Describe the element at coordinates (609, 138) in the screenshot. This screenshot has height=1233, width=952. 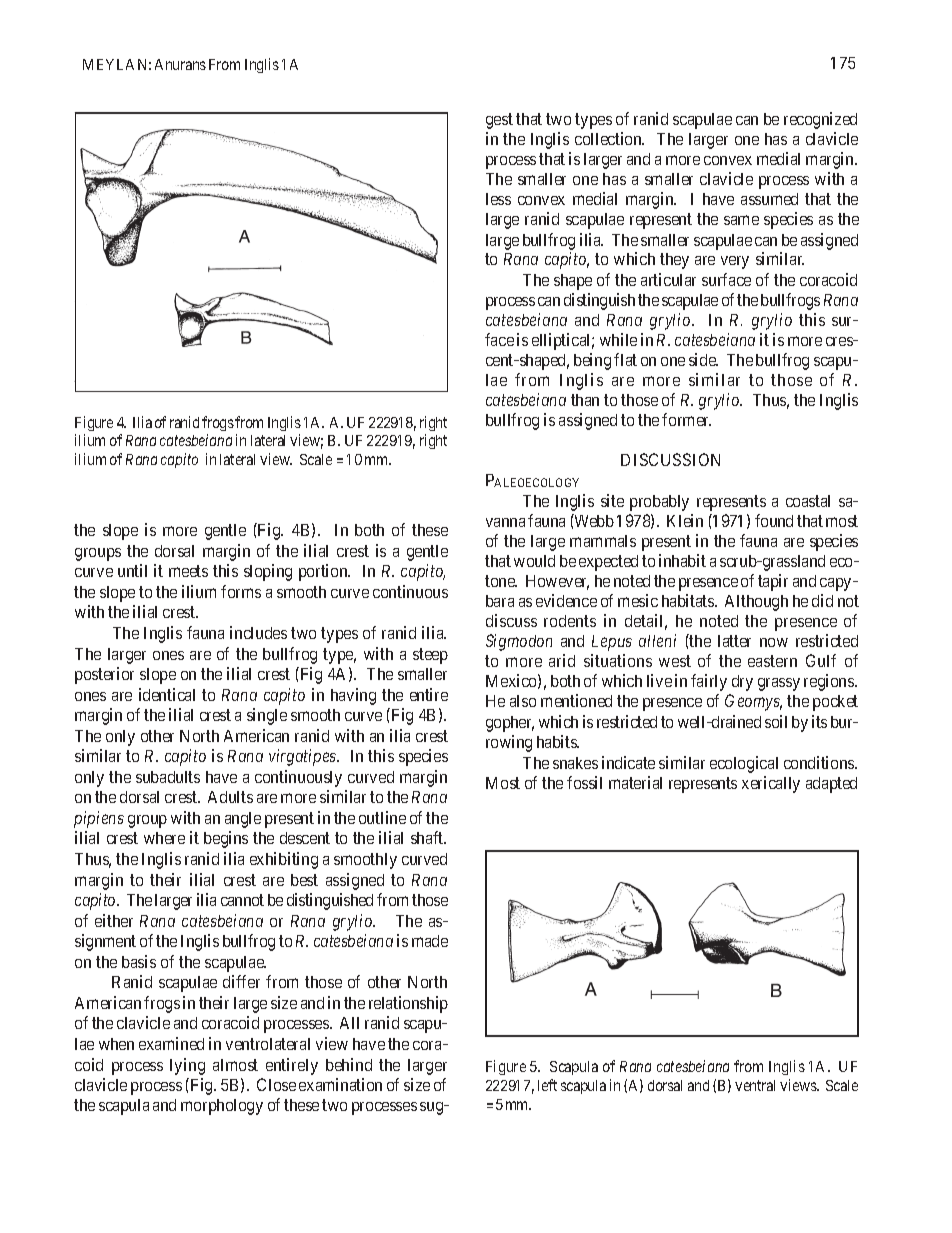
I see `collection` at that location.
